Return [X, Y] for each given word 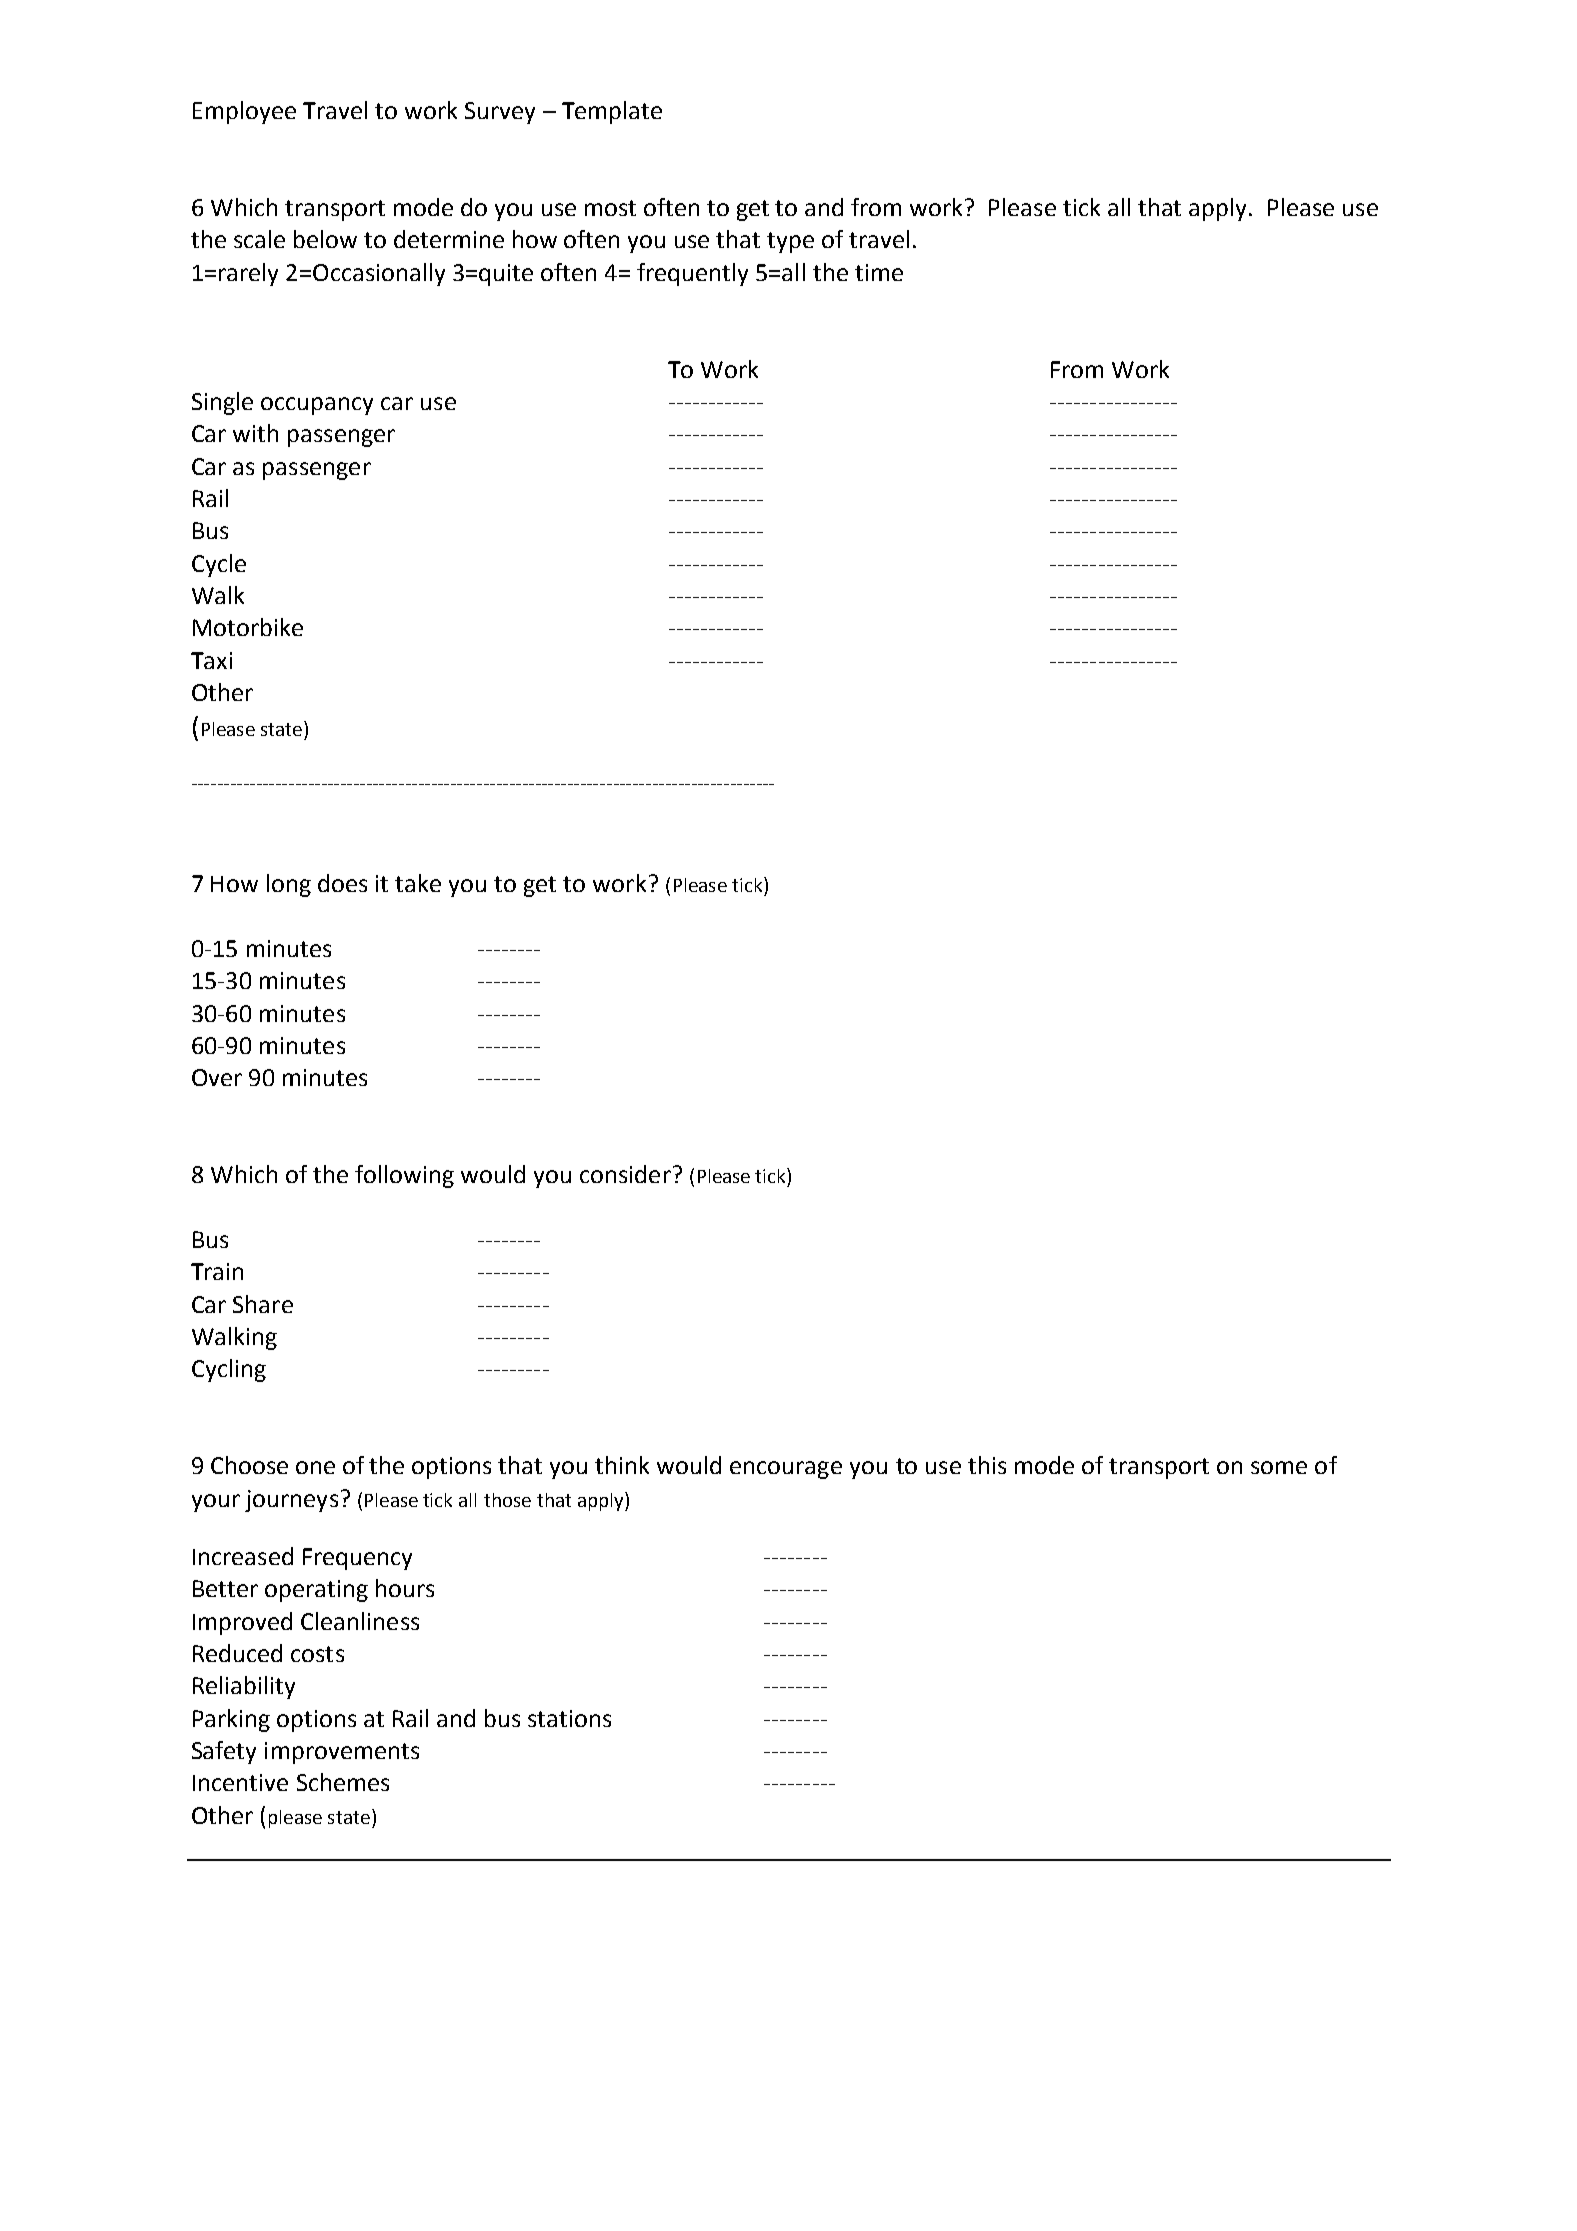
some [1279, 1467]
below [325, 239]
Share [263, 1304]
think [622, 1465]
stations [569, 1718]
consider [625, 1174]
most [610, 208]
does [342, 883]
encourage [786, 1470]
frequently [692, 274]
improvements [342, 1753]
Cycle [219, 565]
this [987, 1465]
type [790, 242]
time [879, 272]
